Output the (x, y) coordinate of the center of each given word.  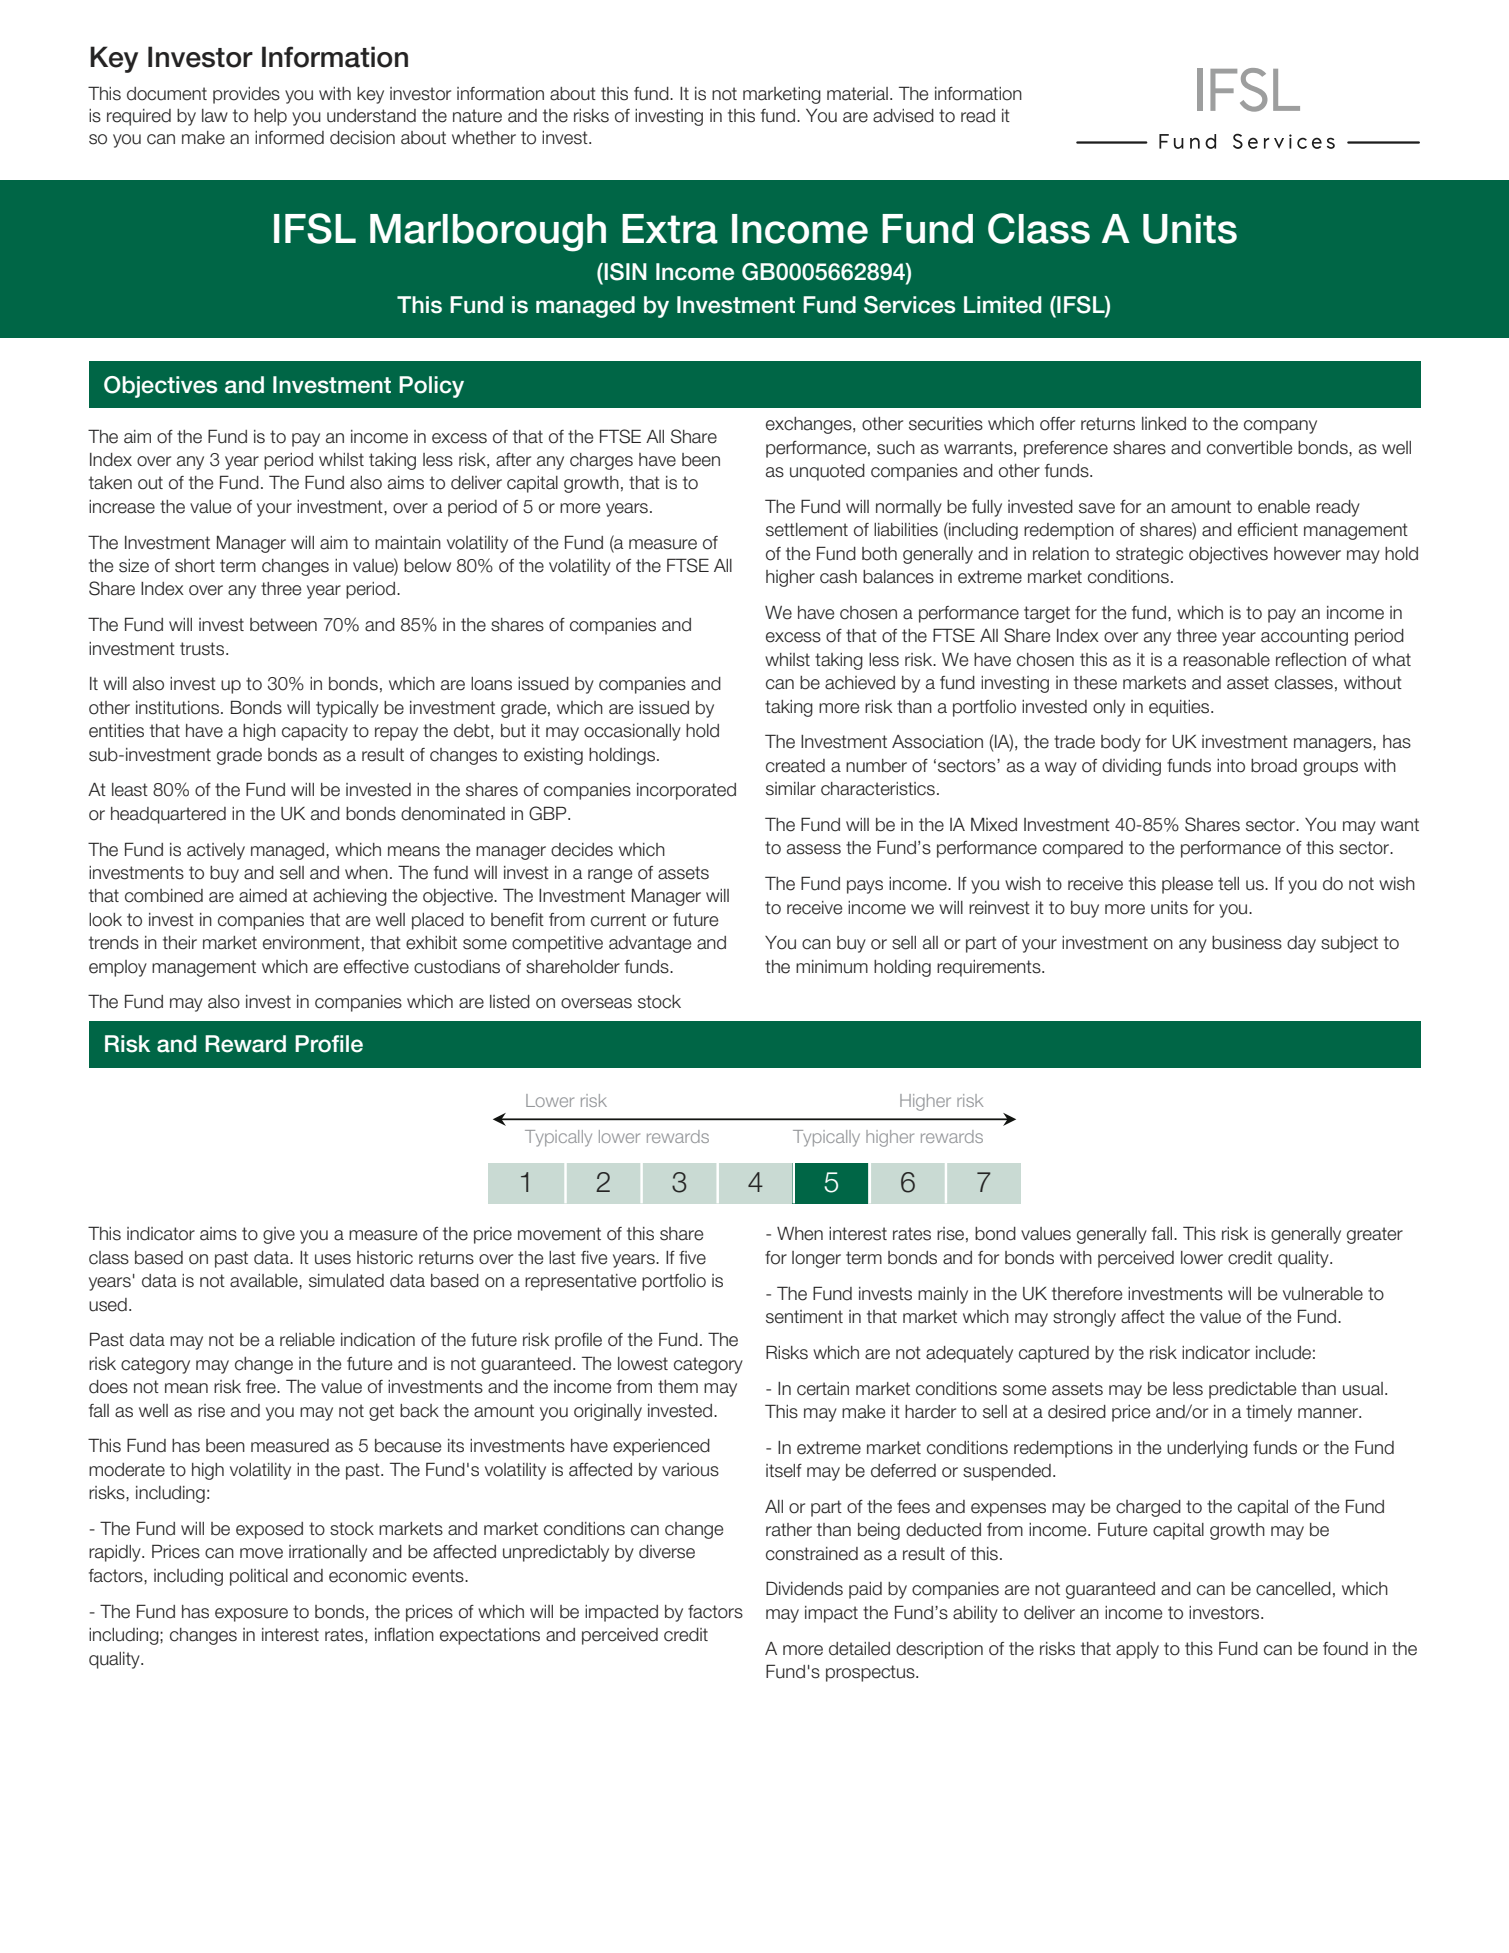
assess (814, 849)
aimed (263, 896)
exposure (251, 1615)
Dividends (804, 1588)
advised (903, 116)
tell (1228, 884)
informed (289, 138)
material (857, 94)
